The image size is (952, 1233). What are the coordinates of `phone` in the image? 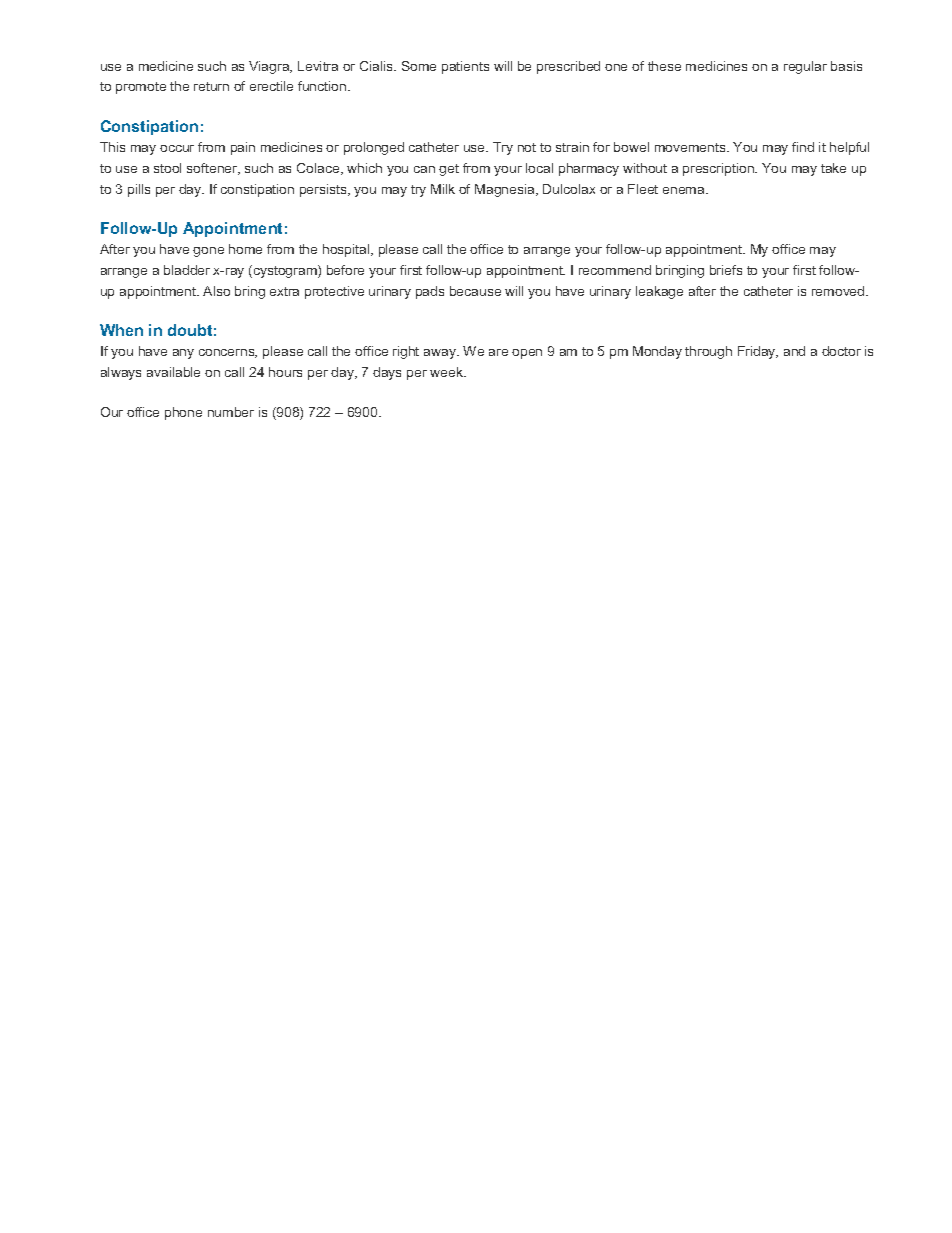 It's located at (183, 413).
